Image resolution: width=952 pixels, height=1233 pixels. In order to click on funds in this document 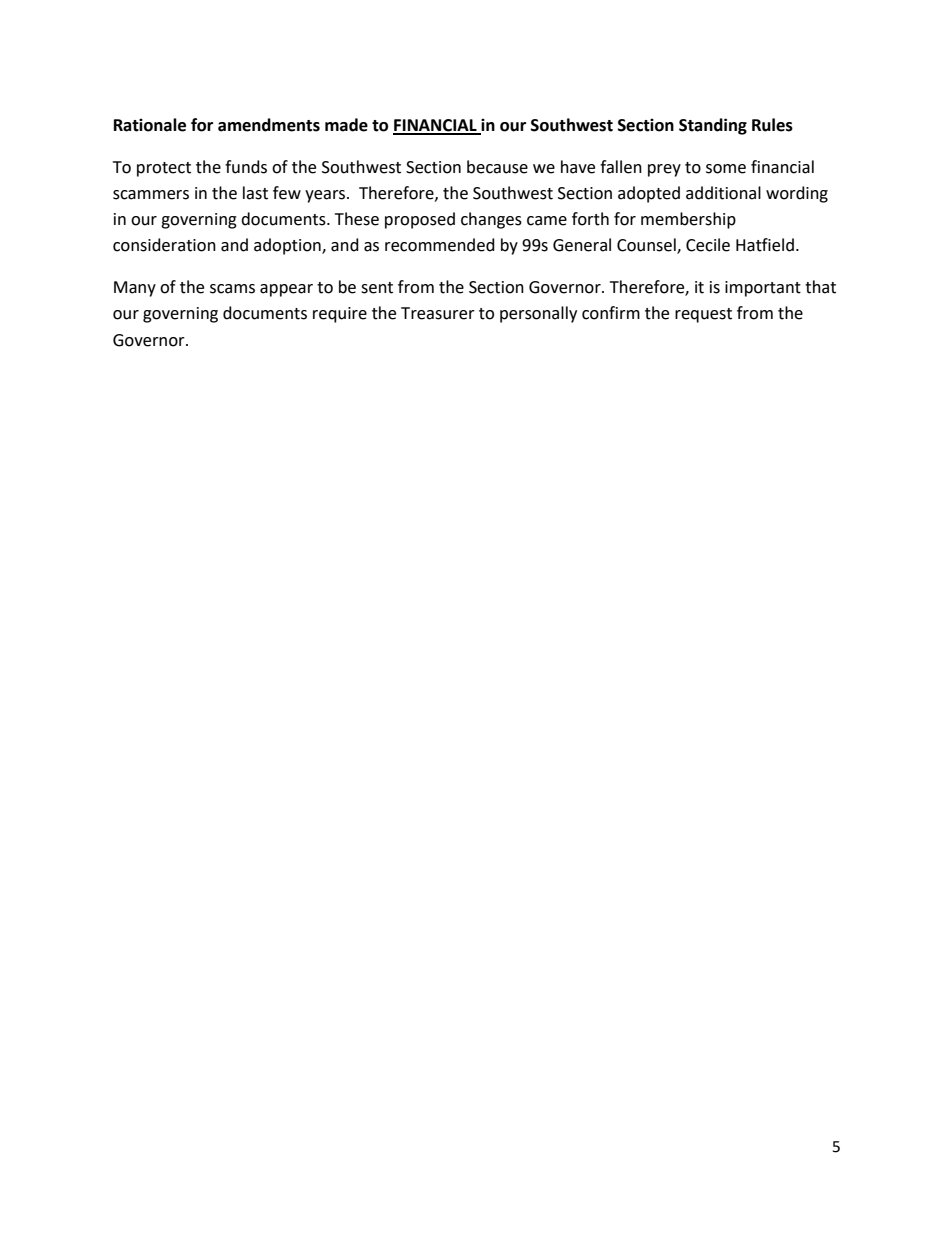, I will do `click(246, 167)`.
